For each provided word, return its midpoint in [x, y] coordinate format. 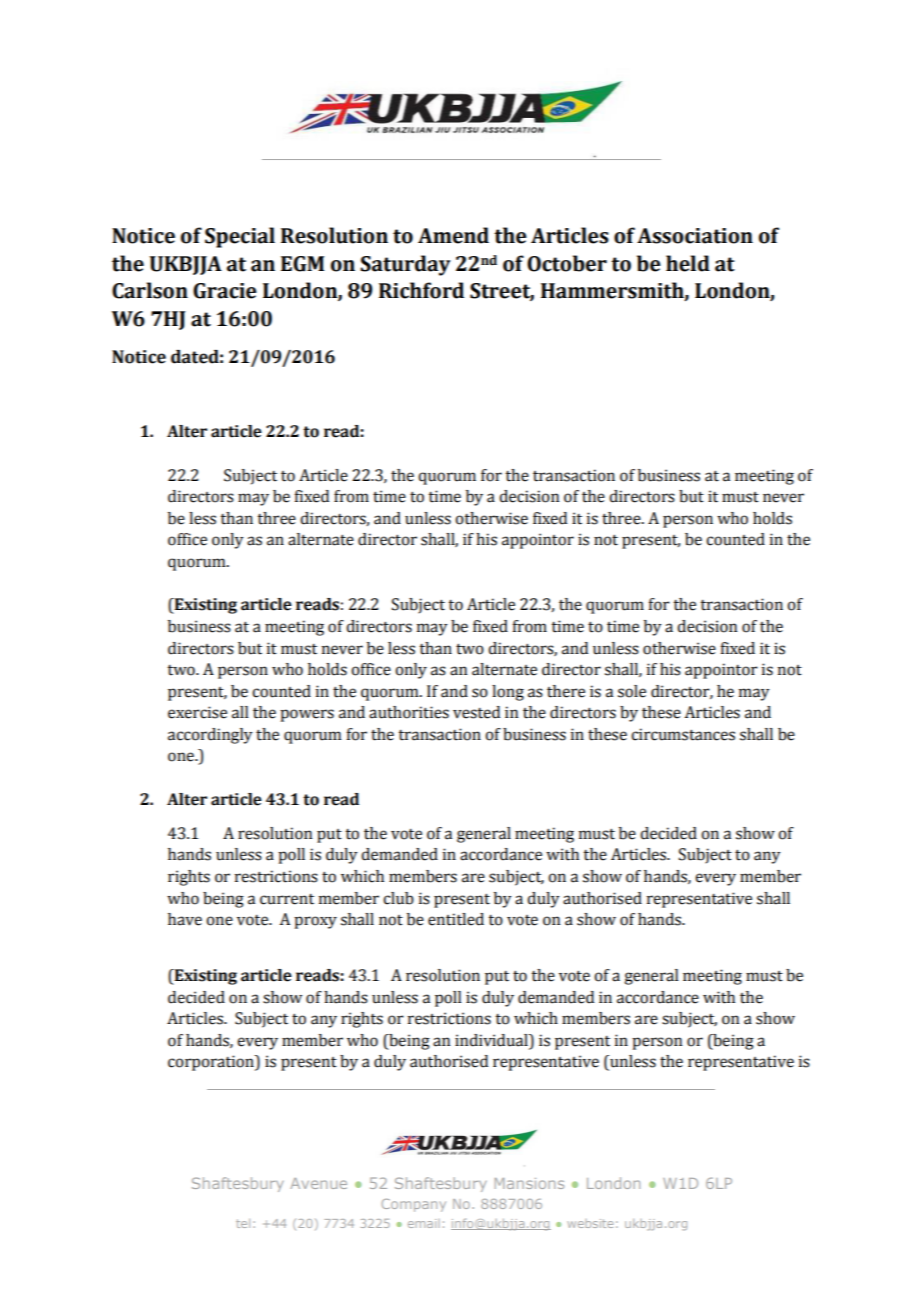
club [398, 898]
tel [243, 1223]
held [688, 263]
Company [413, 1205]
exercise [197, 712]
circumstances [683, 734]
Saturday [405, 265]
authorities [409, 712]
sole [632, 691]
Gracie [225, 291]
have [185, 919]
